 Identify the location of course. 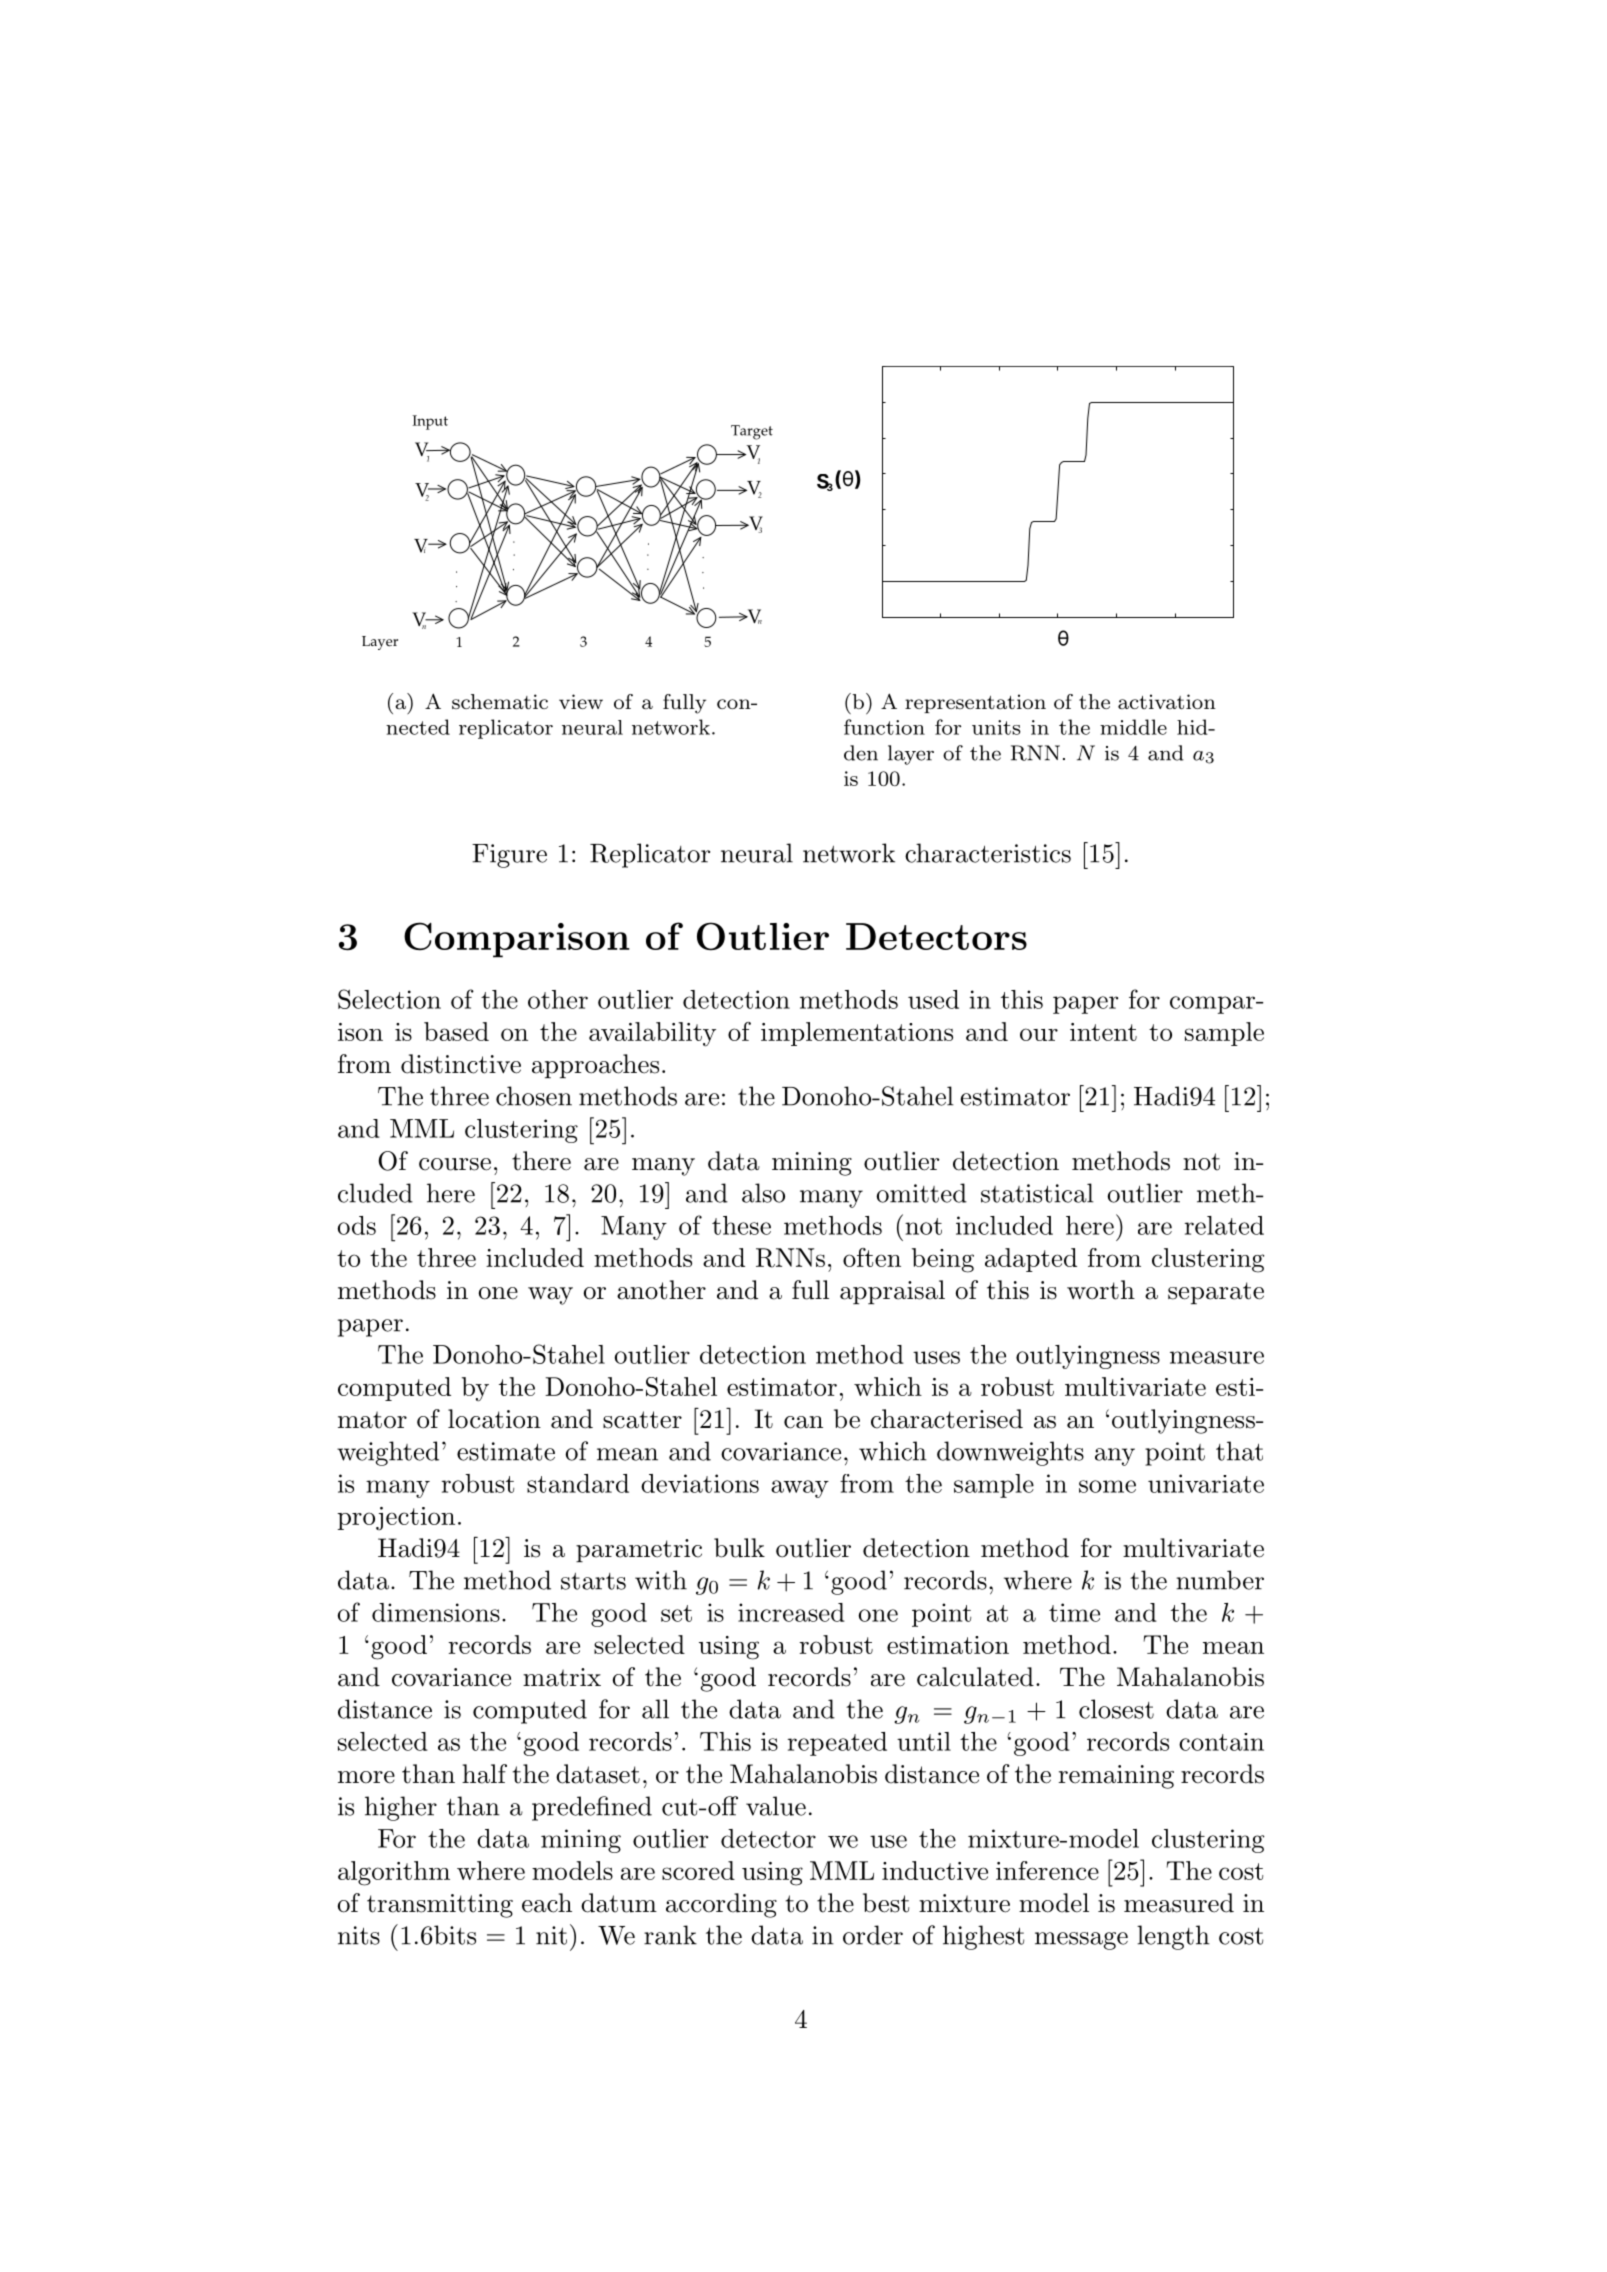
(455, 1164).
